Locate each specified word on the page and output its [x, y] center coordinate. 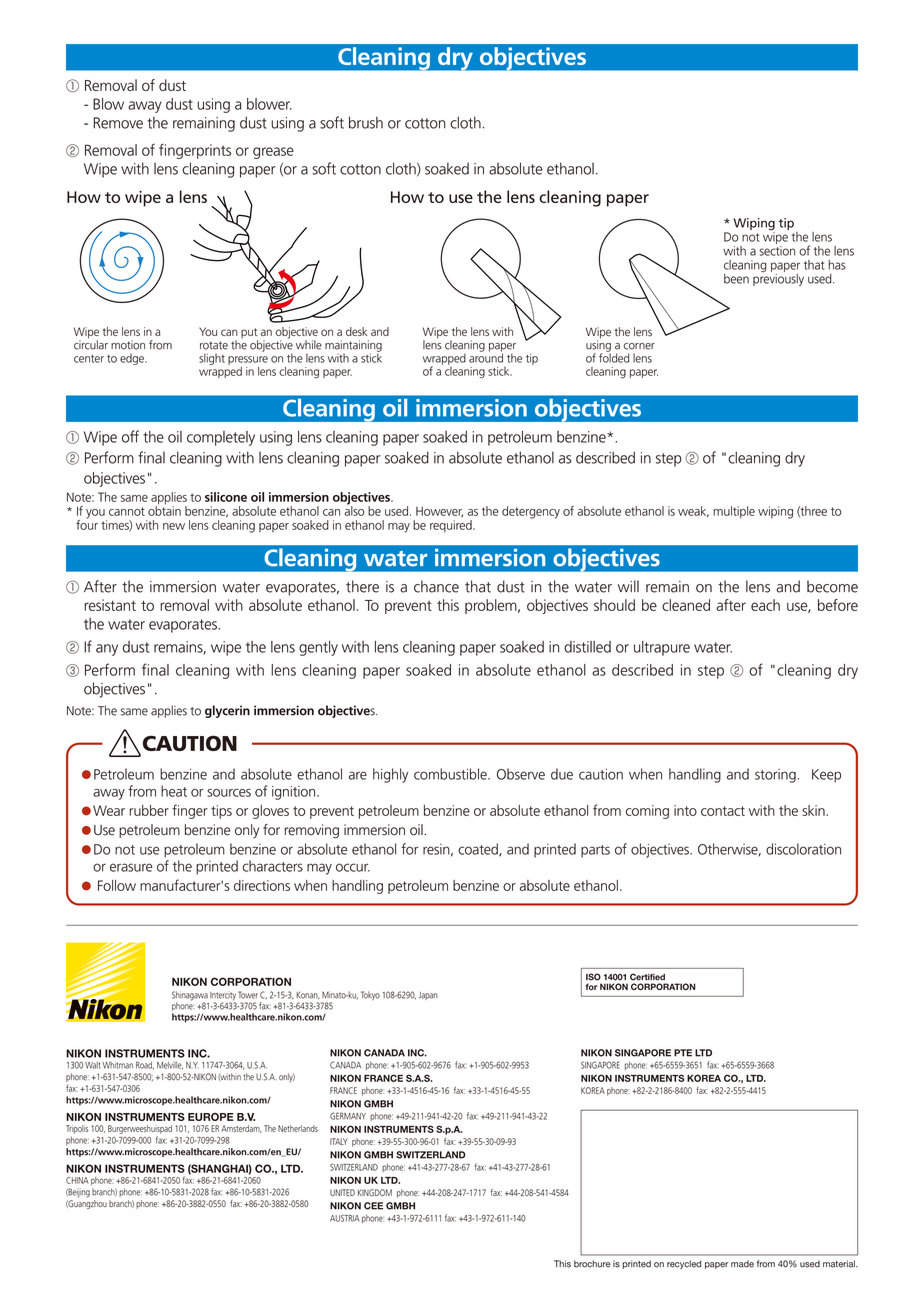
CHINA [77, 1180]
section [777, 251]
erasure [131, 867]
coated [479, 849]
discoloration [803, 849]
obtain [164, 510]
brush [366, 122]
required [452, 526]
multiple [734, 512]
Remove [118, 123]
